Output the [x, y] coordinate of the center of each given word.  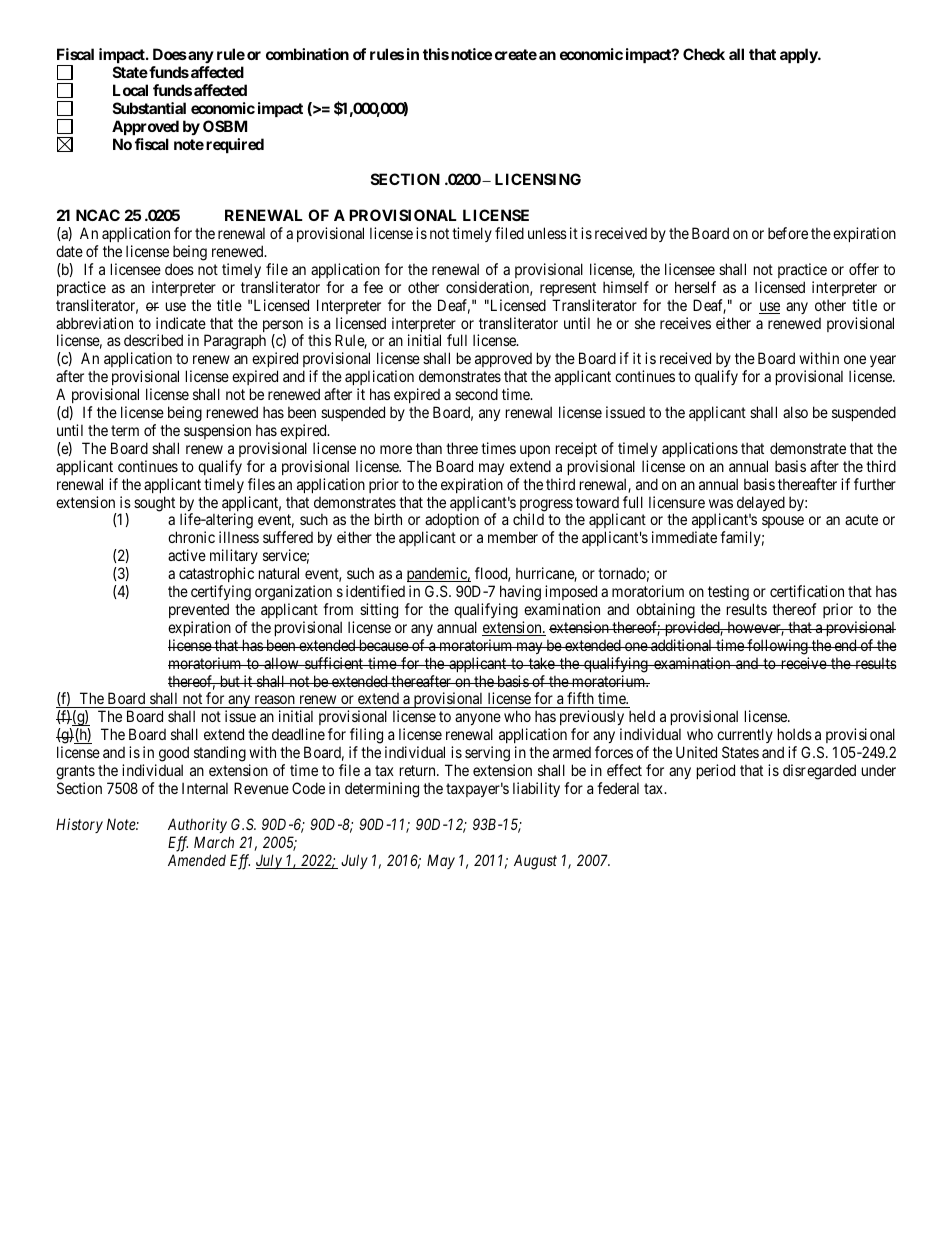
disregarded [819, 772]
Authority [197, 825]
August [535, 862]
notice [471, 54]
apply [799, 55]
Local [130, 90]
